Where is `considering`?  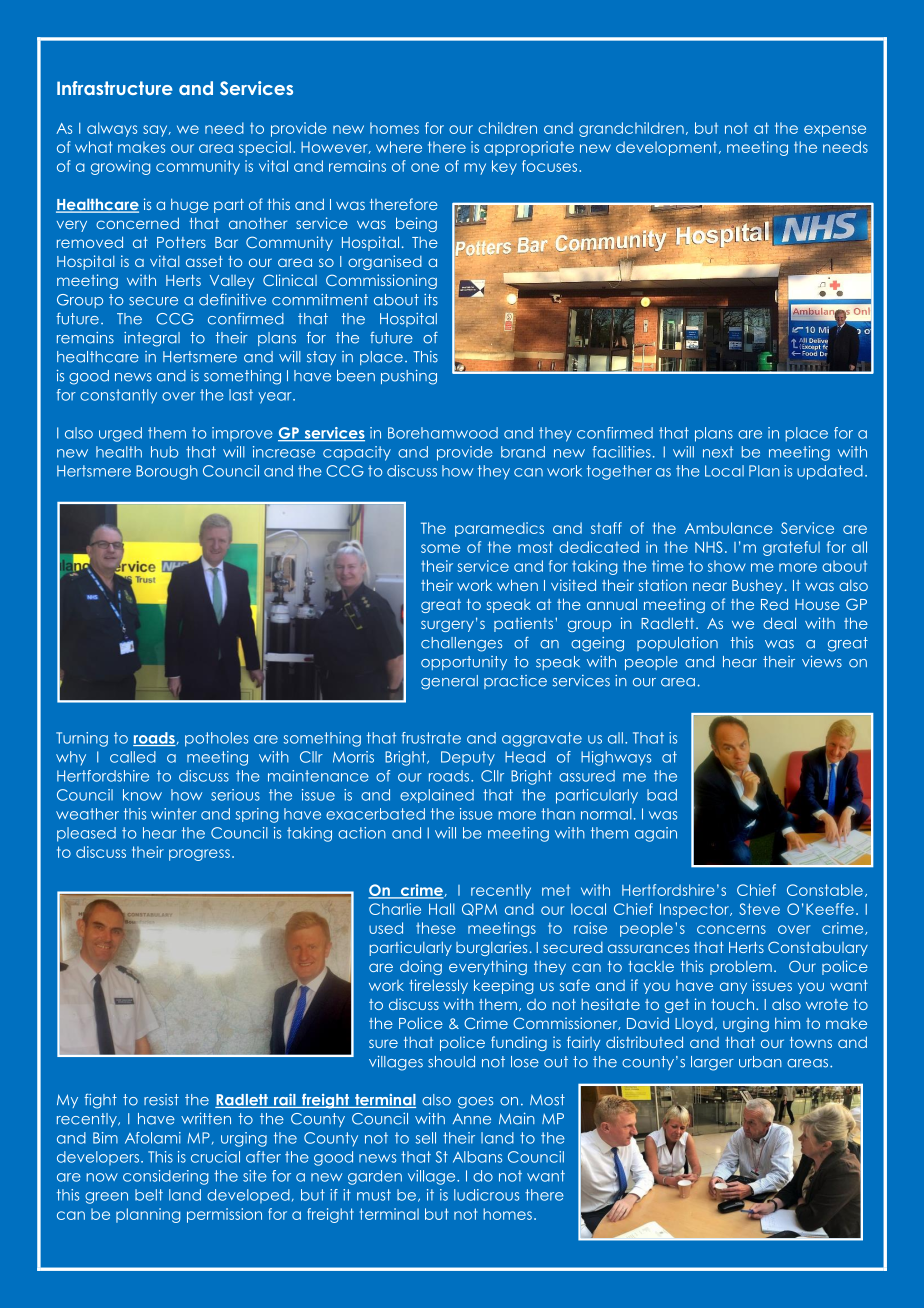 considering is located at coordinates (165, 1177).
